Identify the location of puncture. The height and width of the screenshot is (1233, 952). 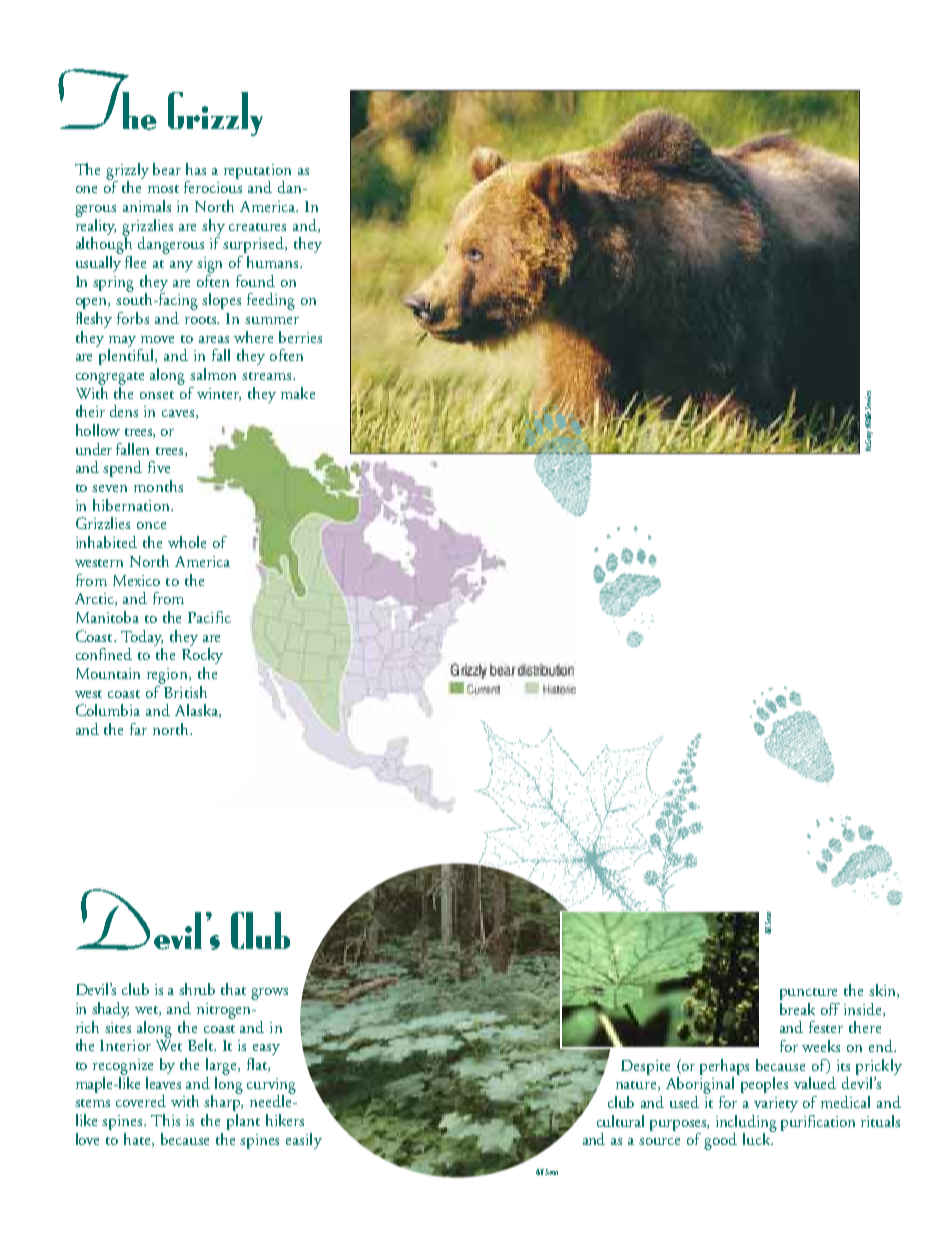
(808, 994).
